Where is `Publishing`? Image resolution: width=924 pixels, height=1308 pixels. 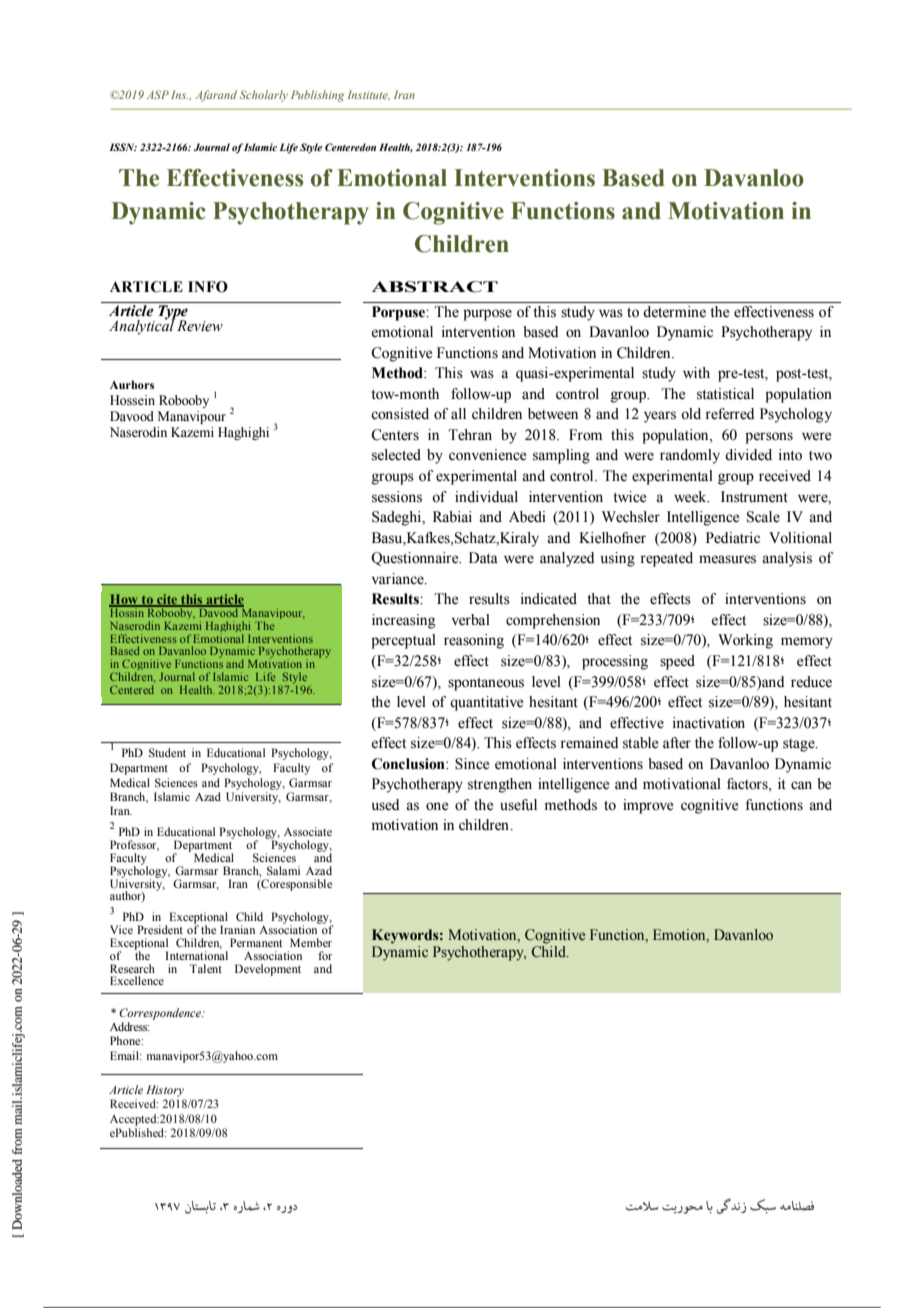
Publishing is located at coordinates (317, 96).
